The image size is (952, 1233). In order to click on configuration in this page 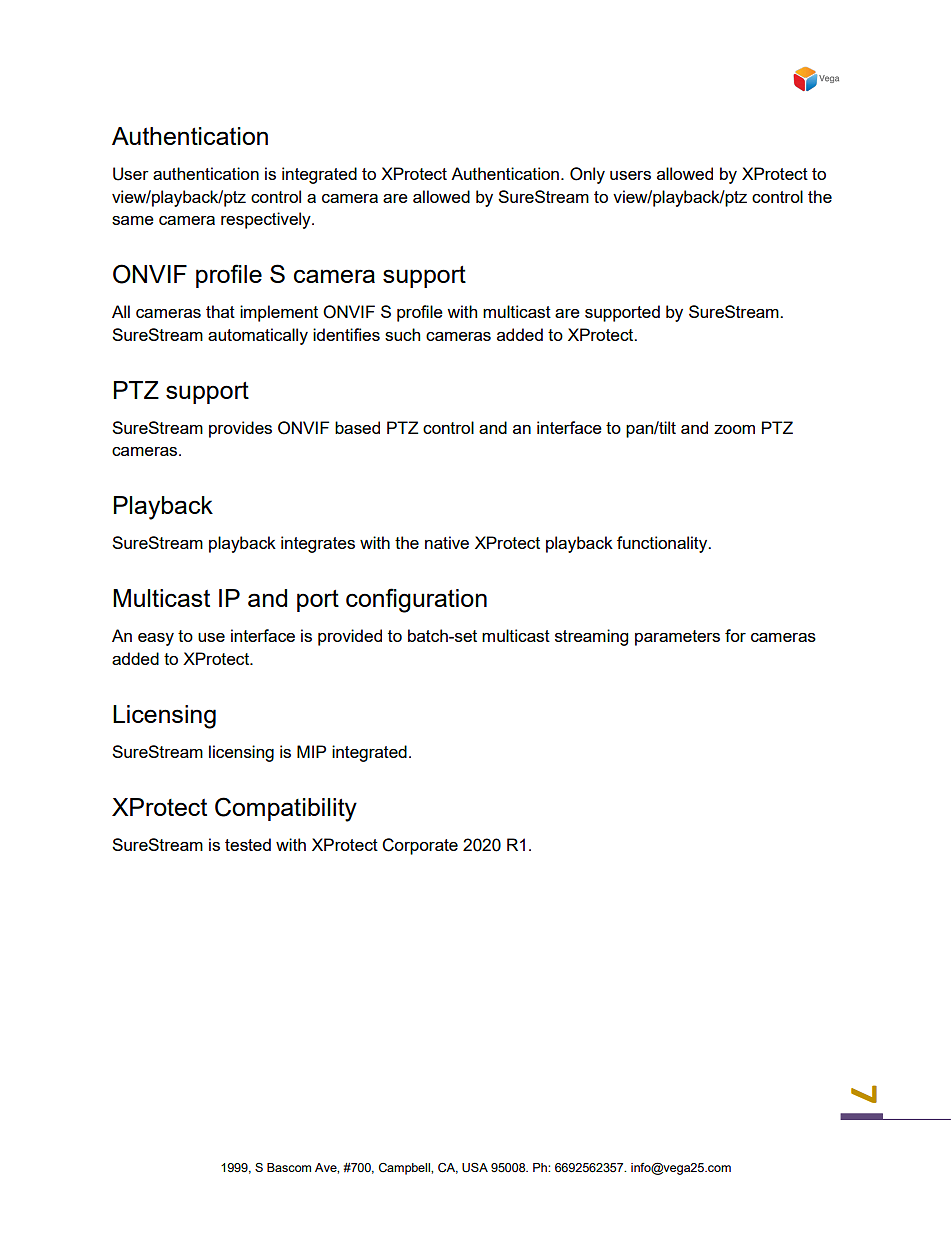, I will do `click(416, 600)`.
